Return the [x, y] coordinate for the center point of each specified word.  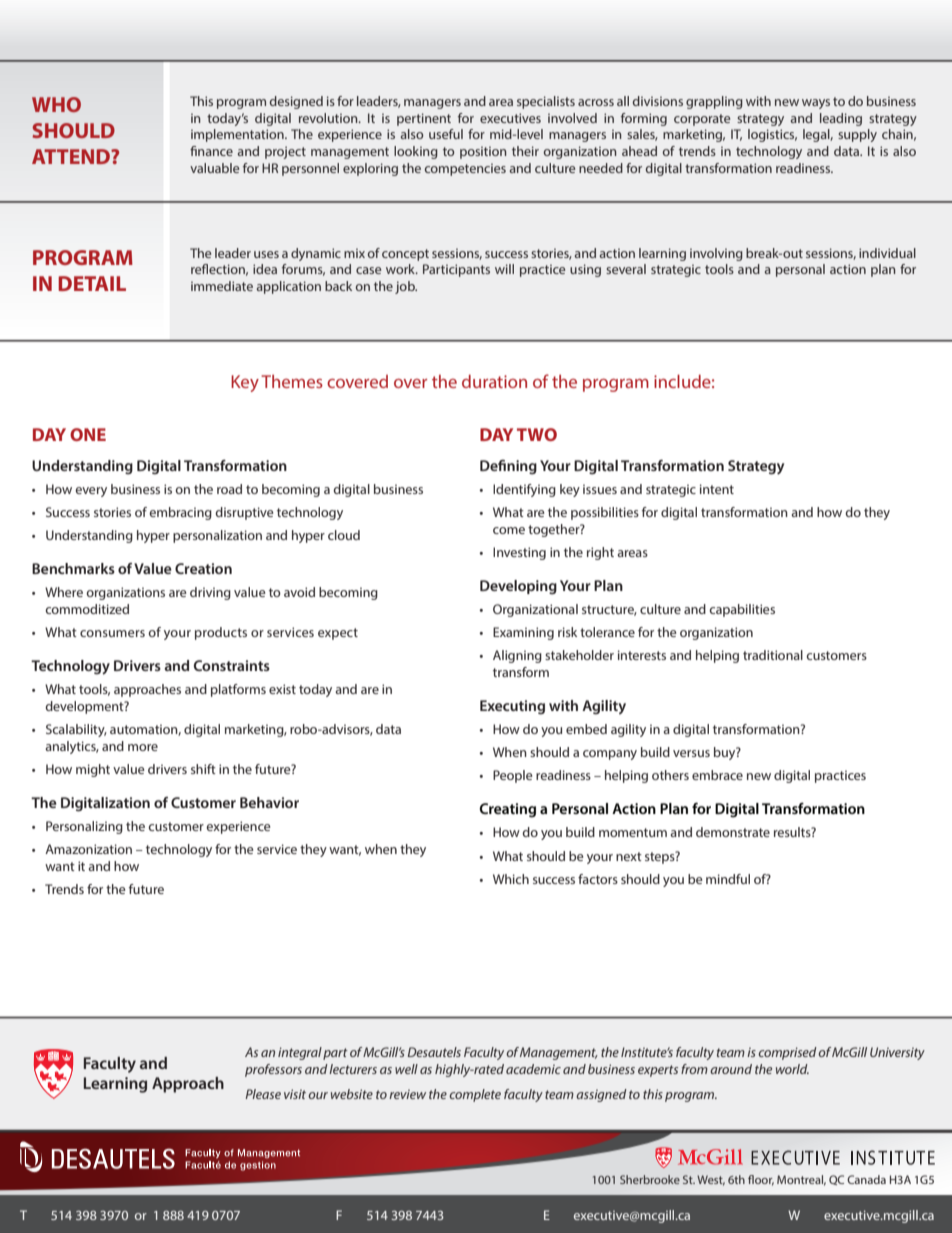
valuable [214, 168]
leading [841, 119]
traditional [773, 655]
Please [263, 1094]
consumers [112, 633]
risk [567, 632]
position [483, 152]
